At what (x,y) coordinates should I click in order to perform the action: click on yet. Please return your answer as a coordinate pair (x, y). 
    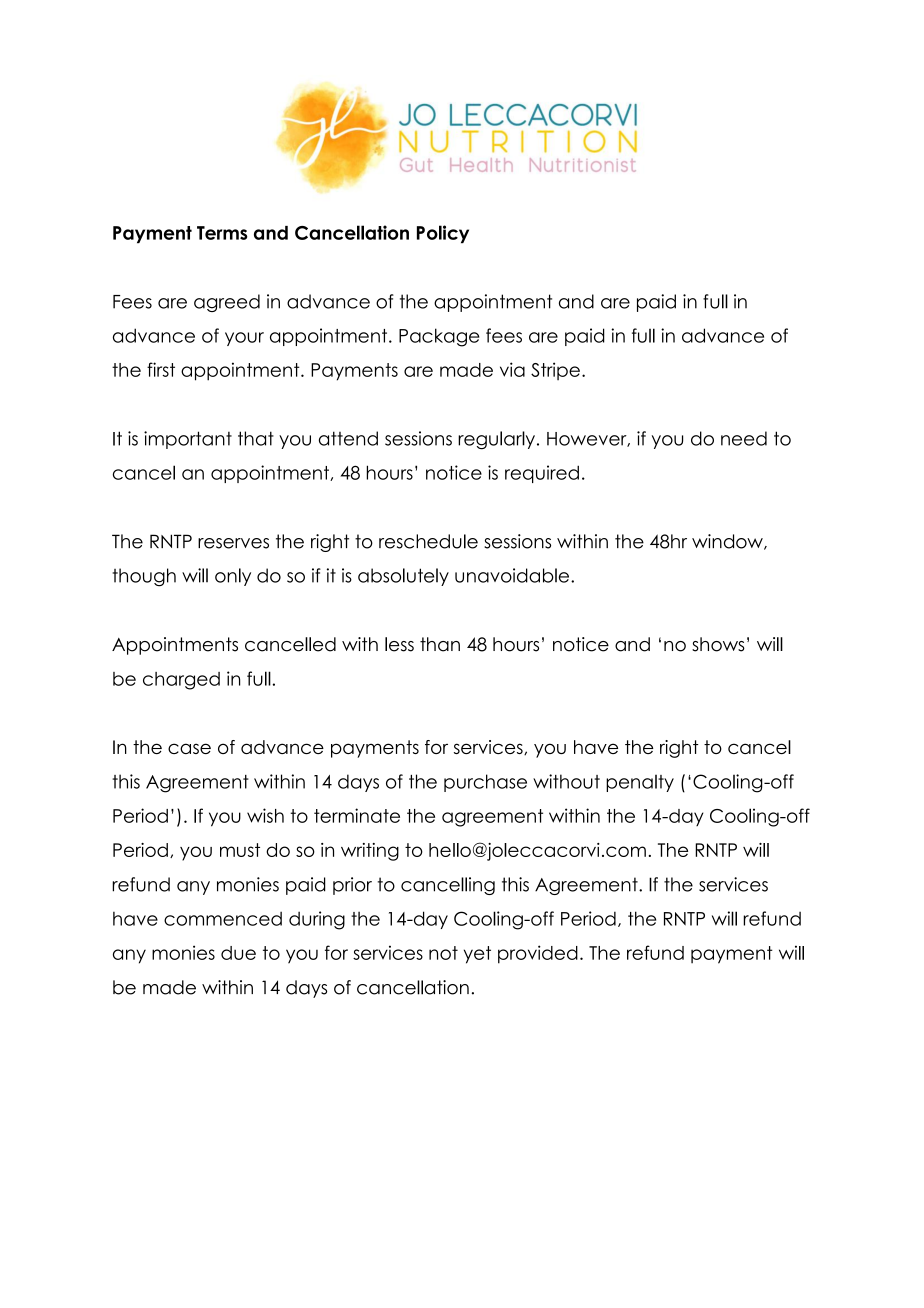
    Looking at the image, I should click on (477, 955).
